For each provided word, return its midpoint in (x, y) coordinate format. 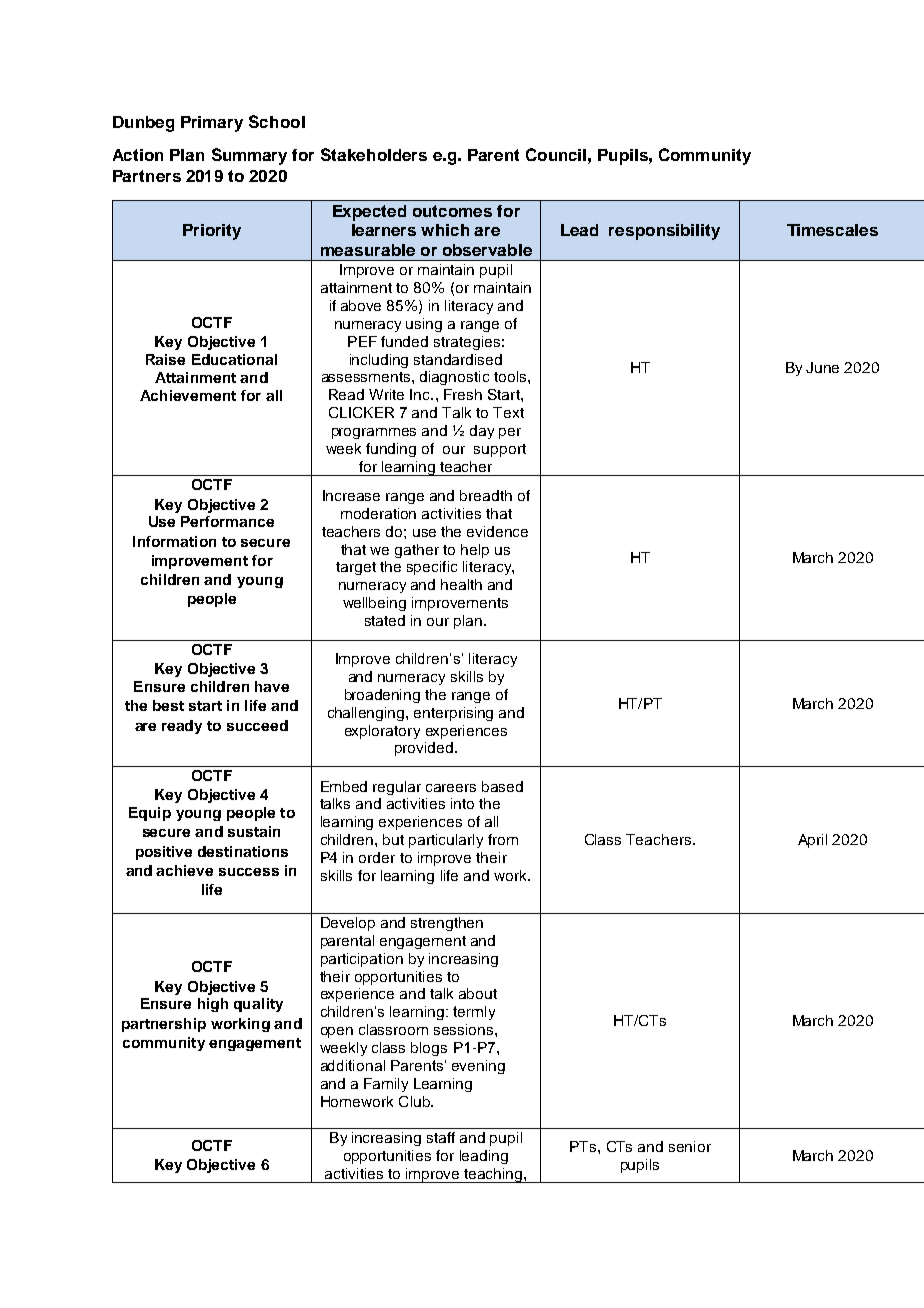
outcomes (452, 211)
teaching (494, 1175)
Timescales (832, 230)
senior (690, 1146)
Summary (249, 156)
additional (353, 1065)
